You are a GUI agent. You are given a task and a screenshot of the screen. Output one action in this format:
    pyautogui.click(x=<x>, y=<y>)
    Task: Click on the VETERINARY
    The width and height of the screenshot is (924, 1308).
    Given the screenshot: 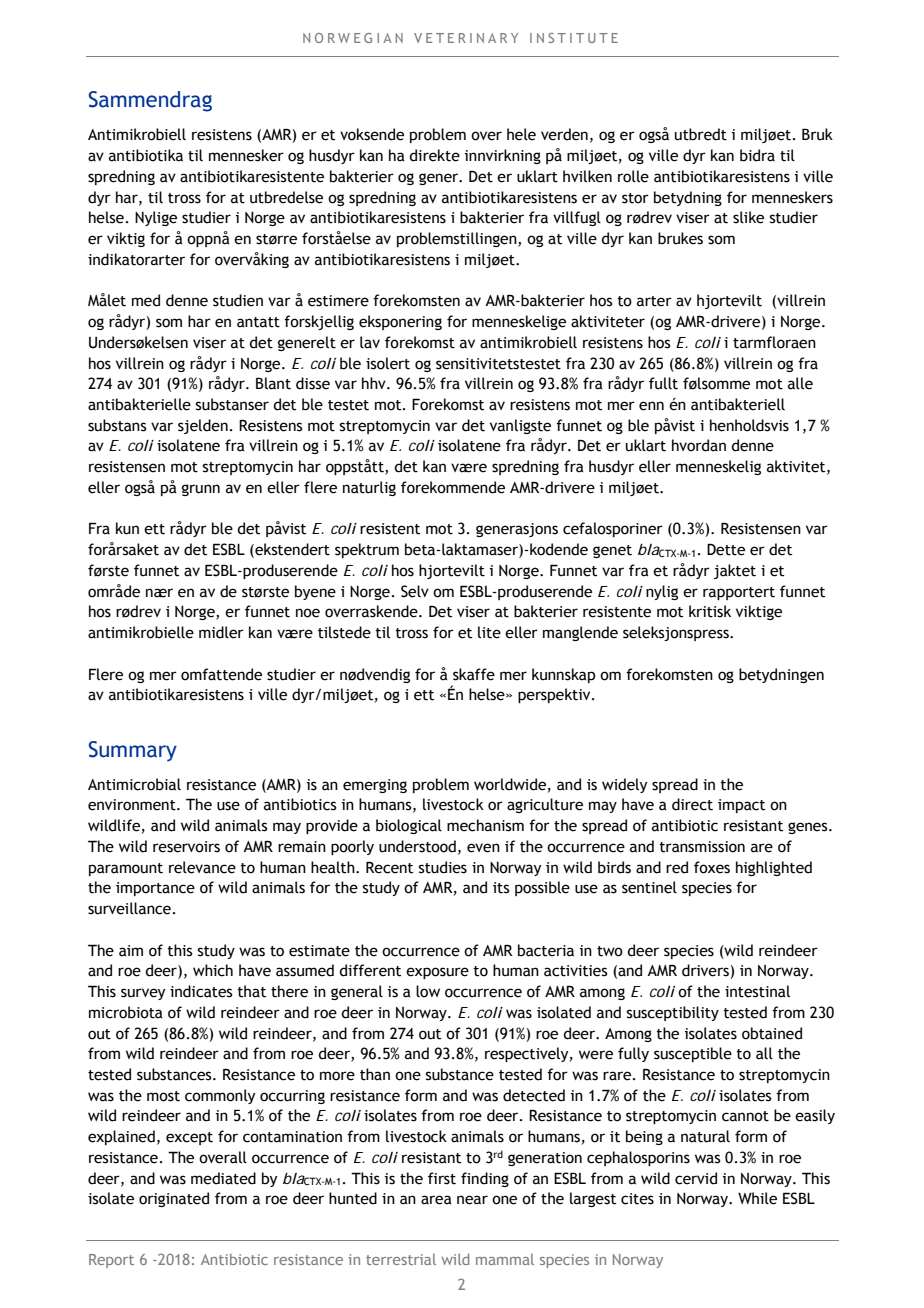 What is the action you would take?
    pyautogui.click(x=466, y=38)
